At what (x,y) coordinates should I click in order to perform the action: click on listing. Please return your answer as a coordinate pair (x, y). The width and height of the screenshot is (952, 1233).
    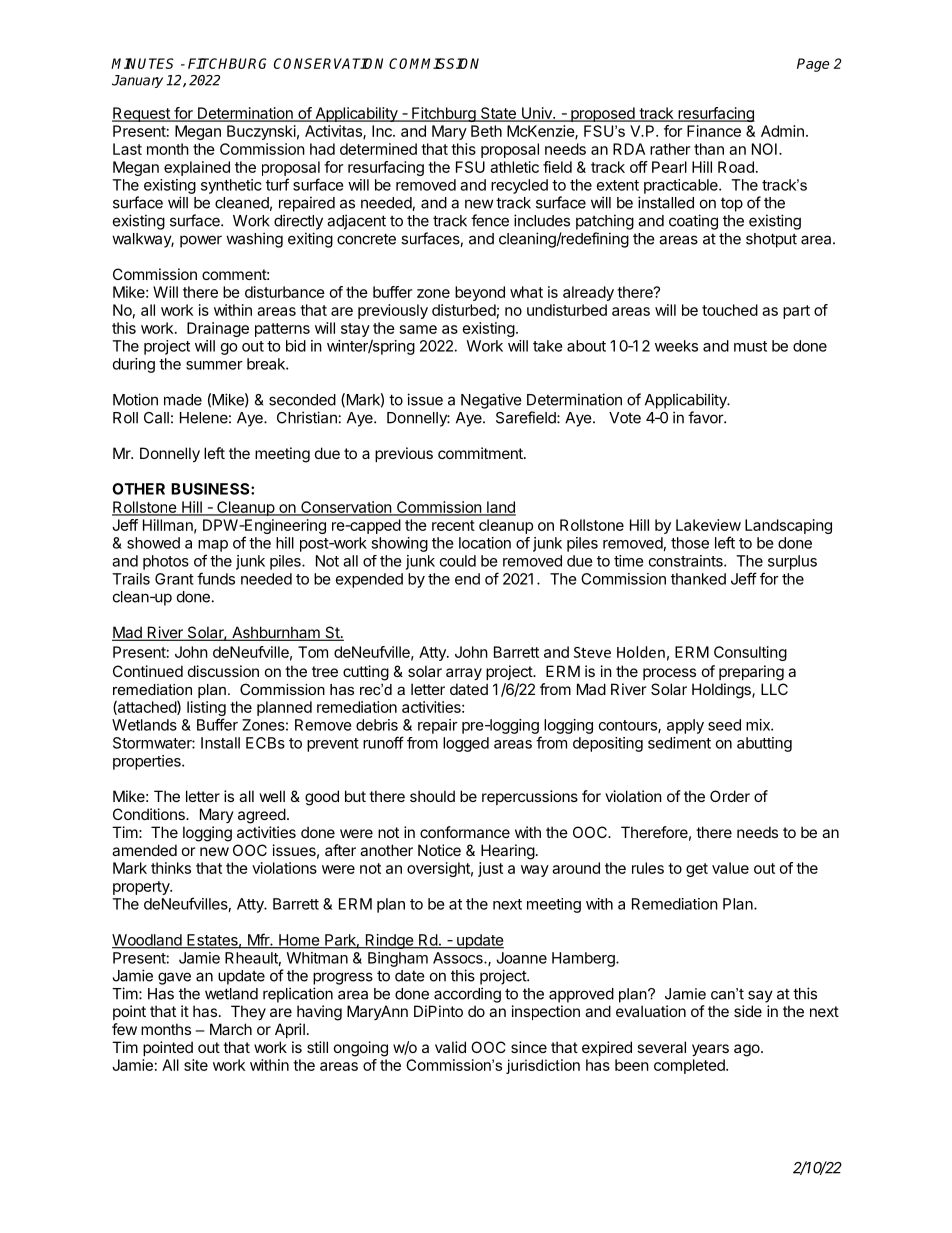
    Looking at the image, I should click on (206, 708).
